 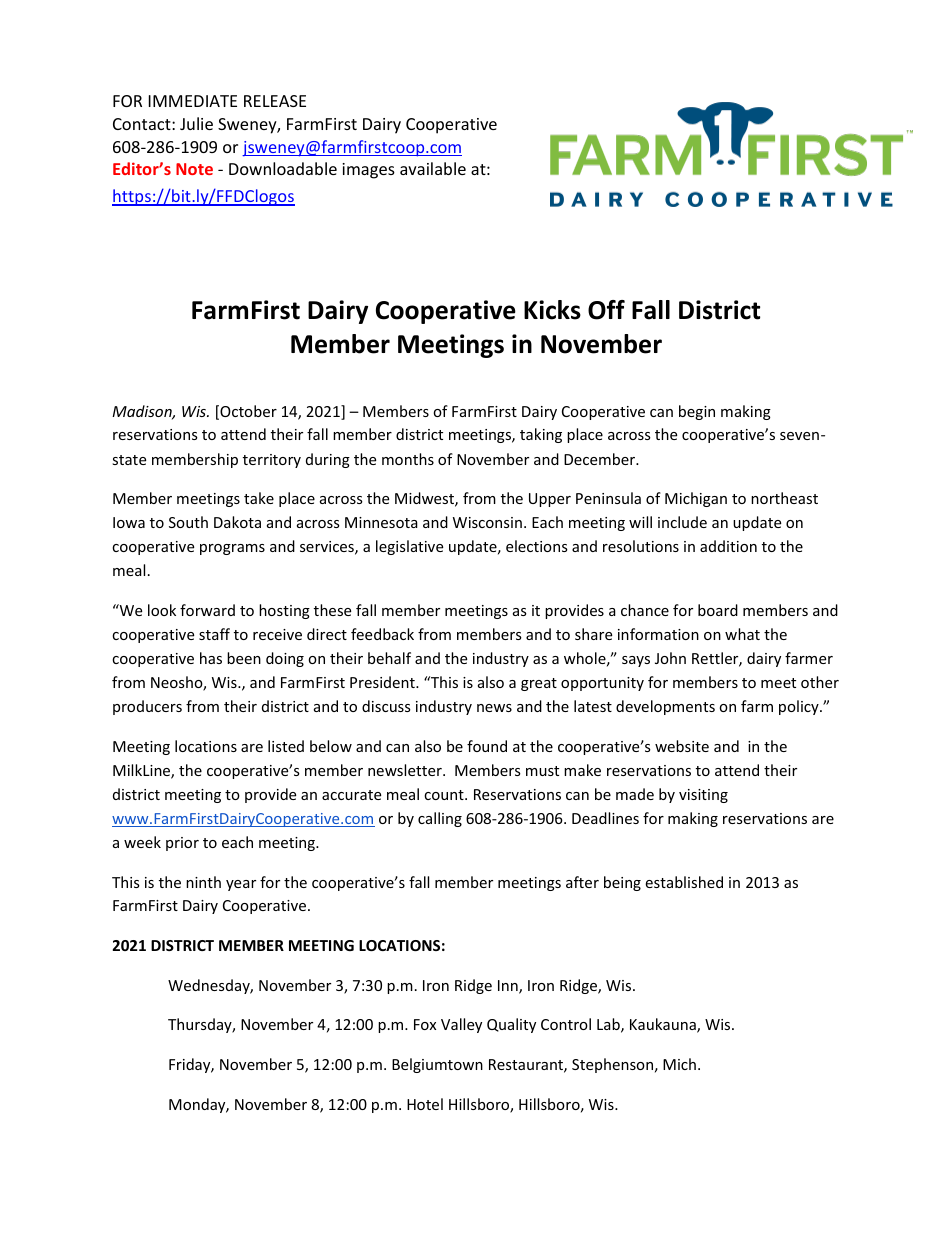 I want to click on visiting, so click(x=703, y=796).
